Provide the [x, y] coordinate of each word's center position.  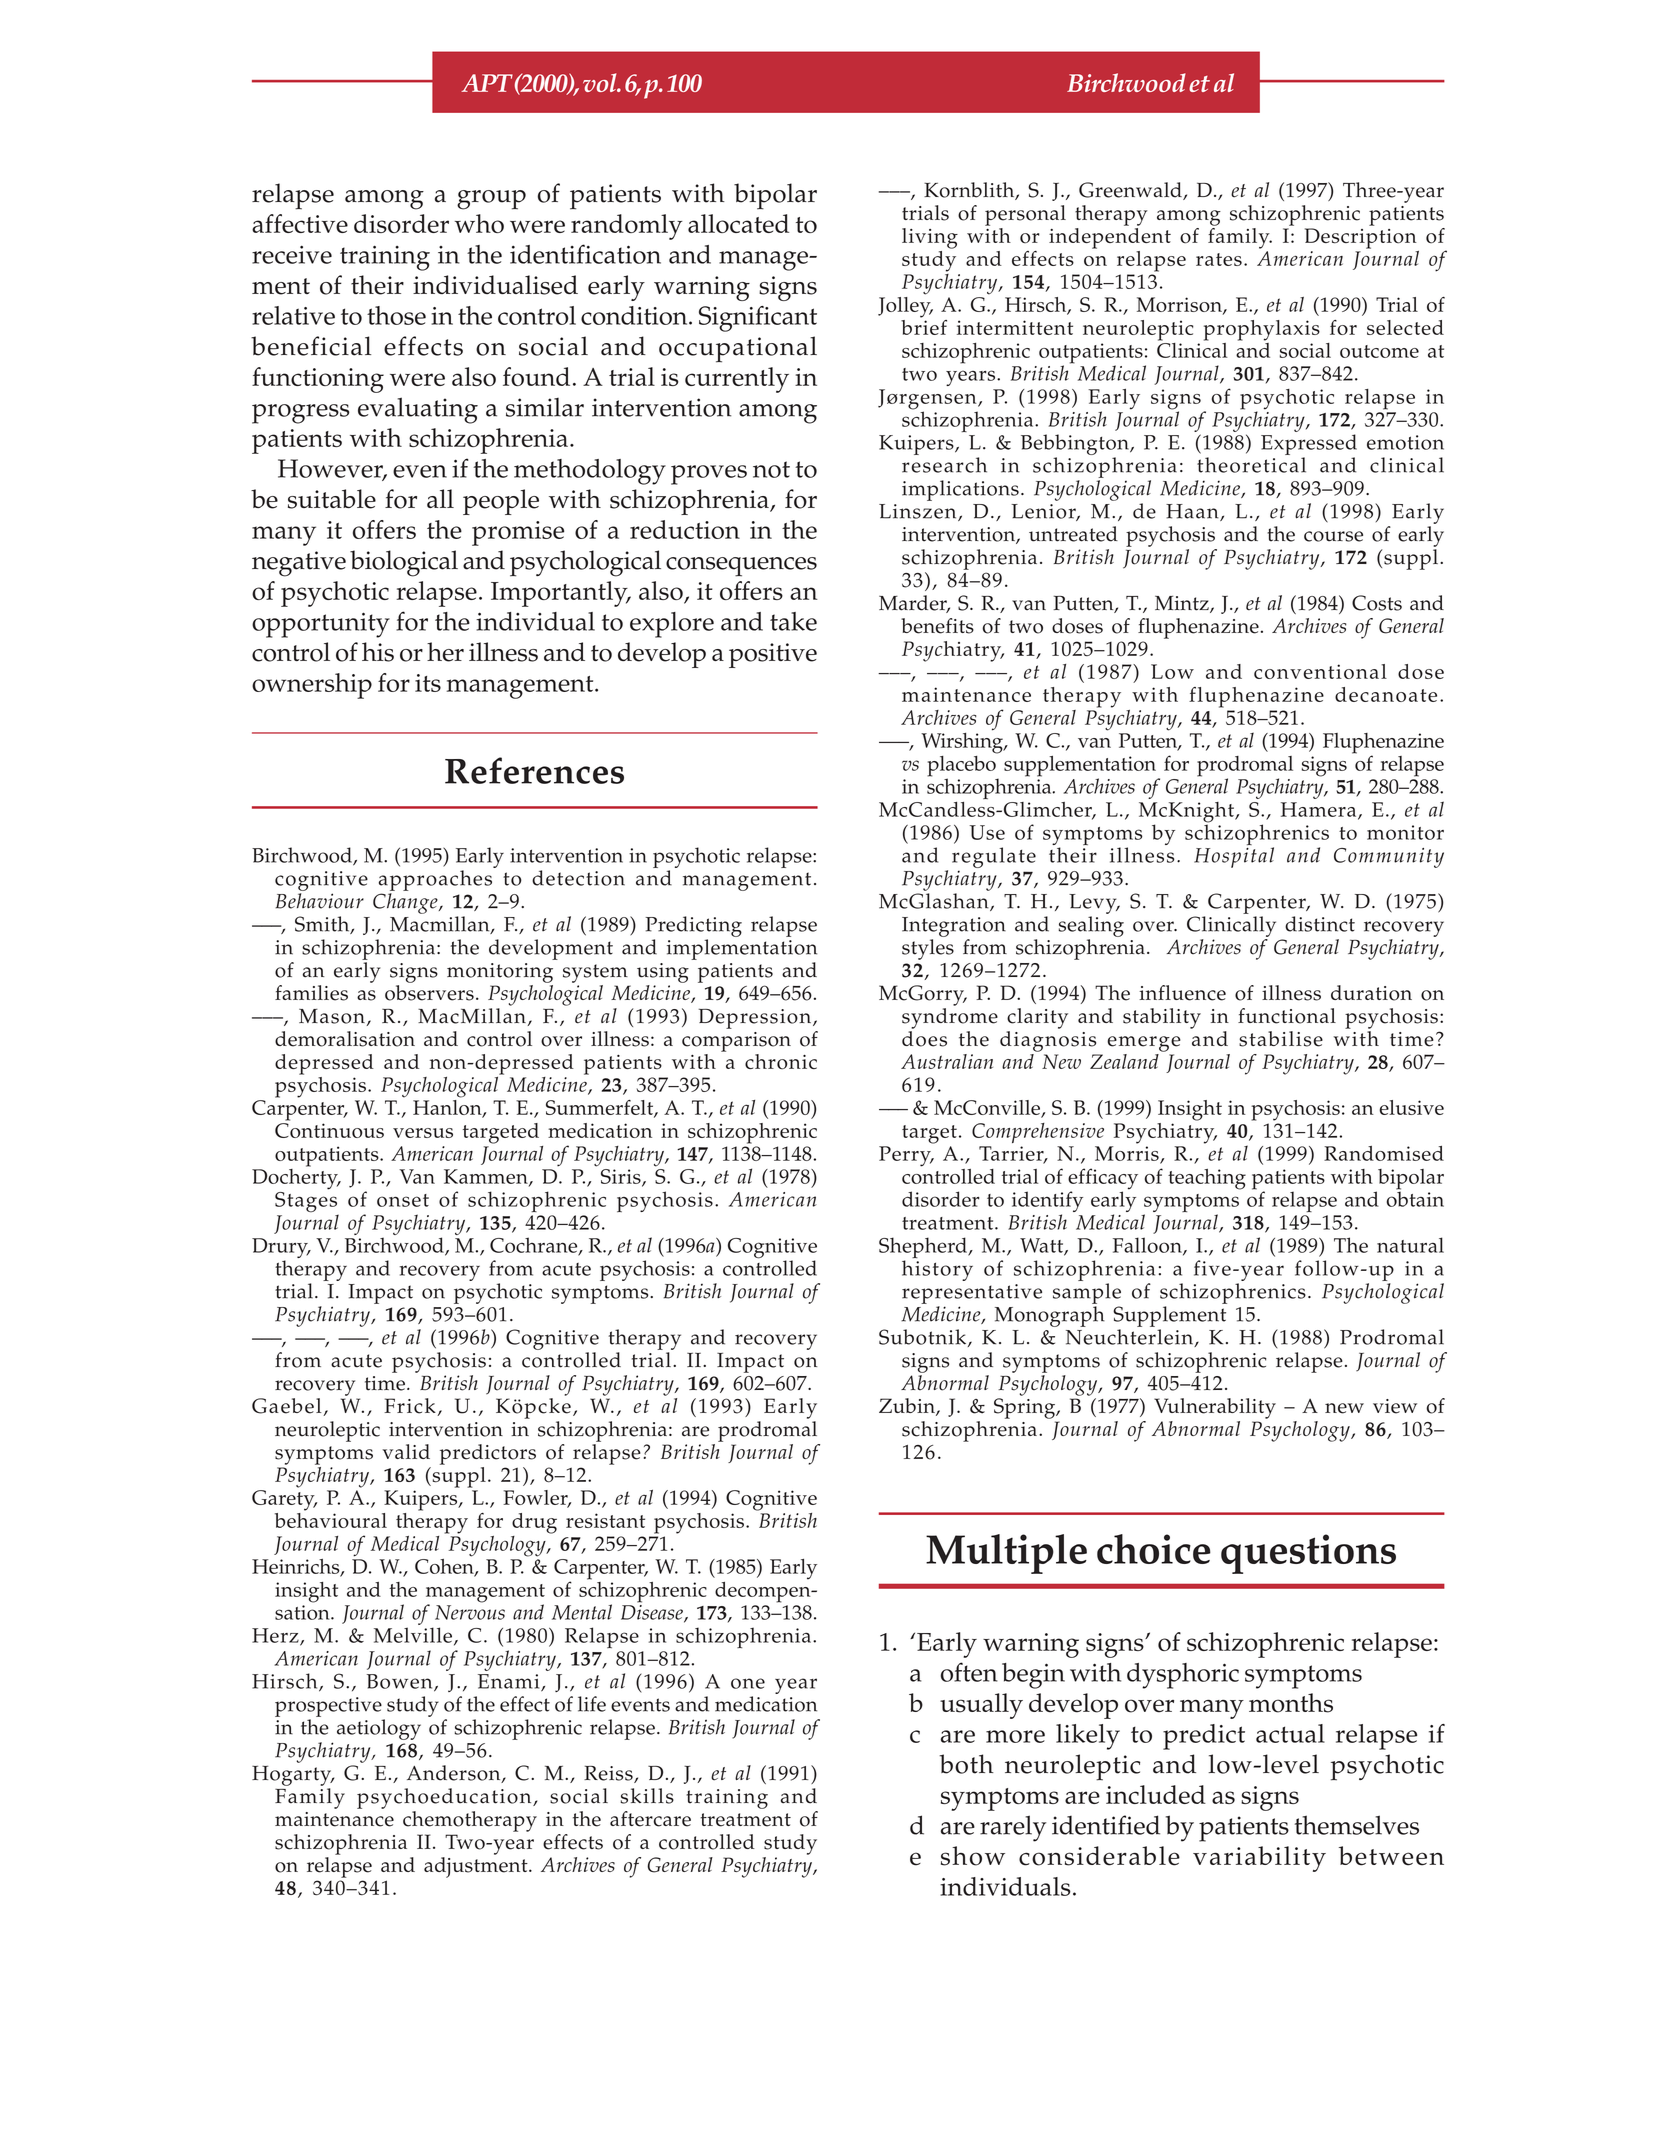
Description [1361, 238]
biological [404, 563]
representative [972, 1294]
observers [429, 993]
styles [928, 949]
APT [487, 83]
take [793, 621]
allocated [738, 223]
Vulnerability [1215, 1408]
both [966, 1764]
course [1333, 536]
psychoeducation [445, 1798]
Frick [411, 1407]
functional [1287, 1016]
